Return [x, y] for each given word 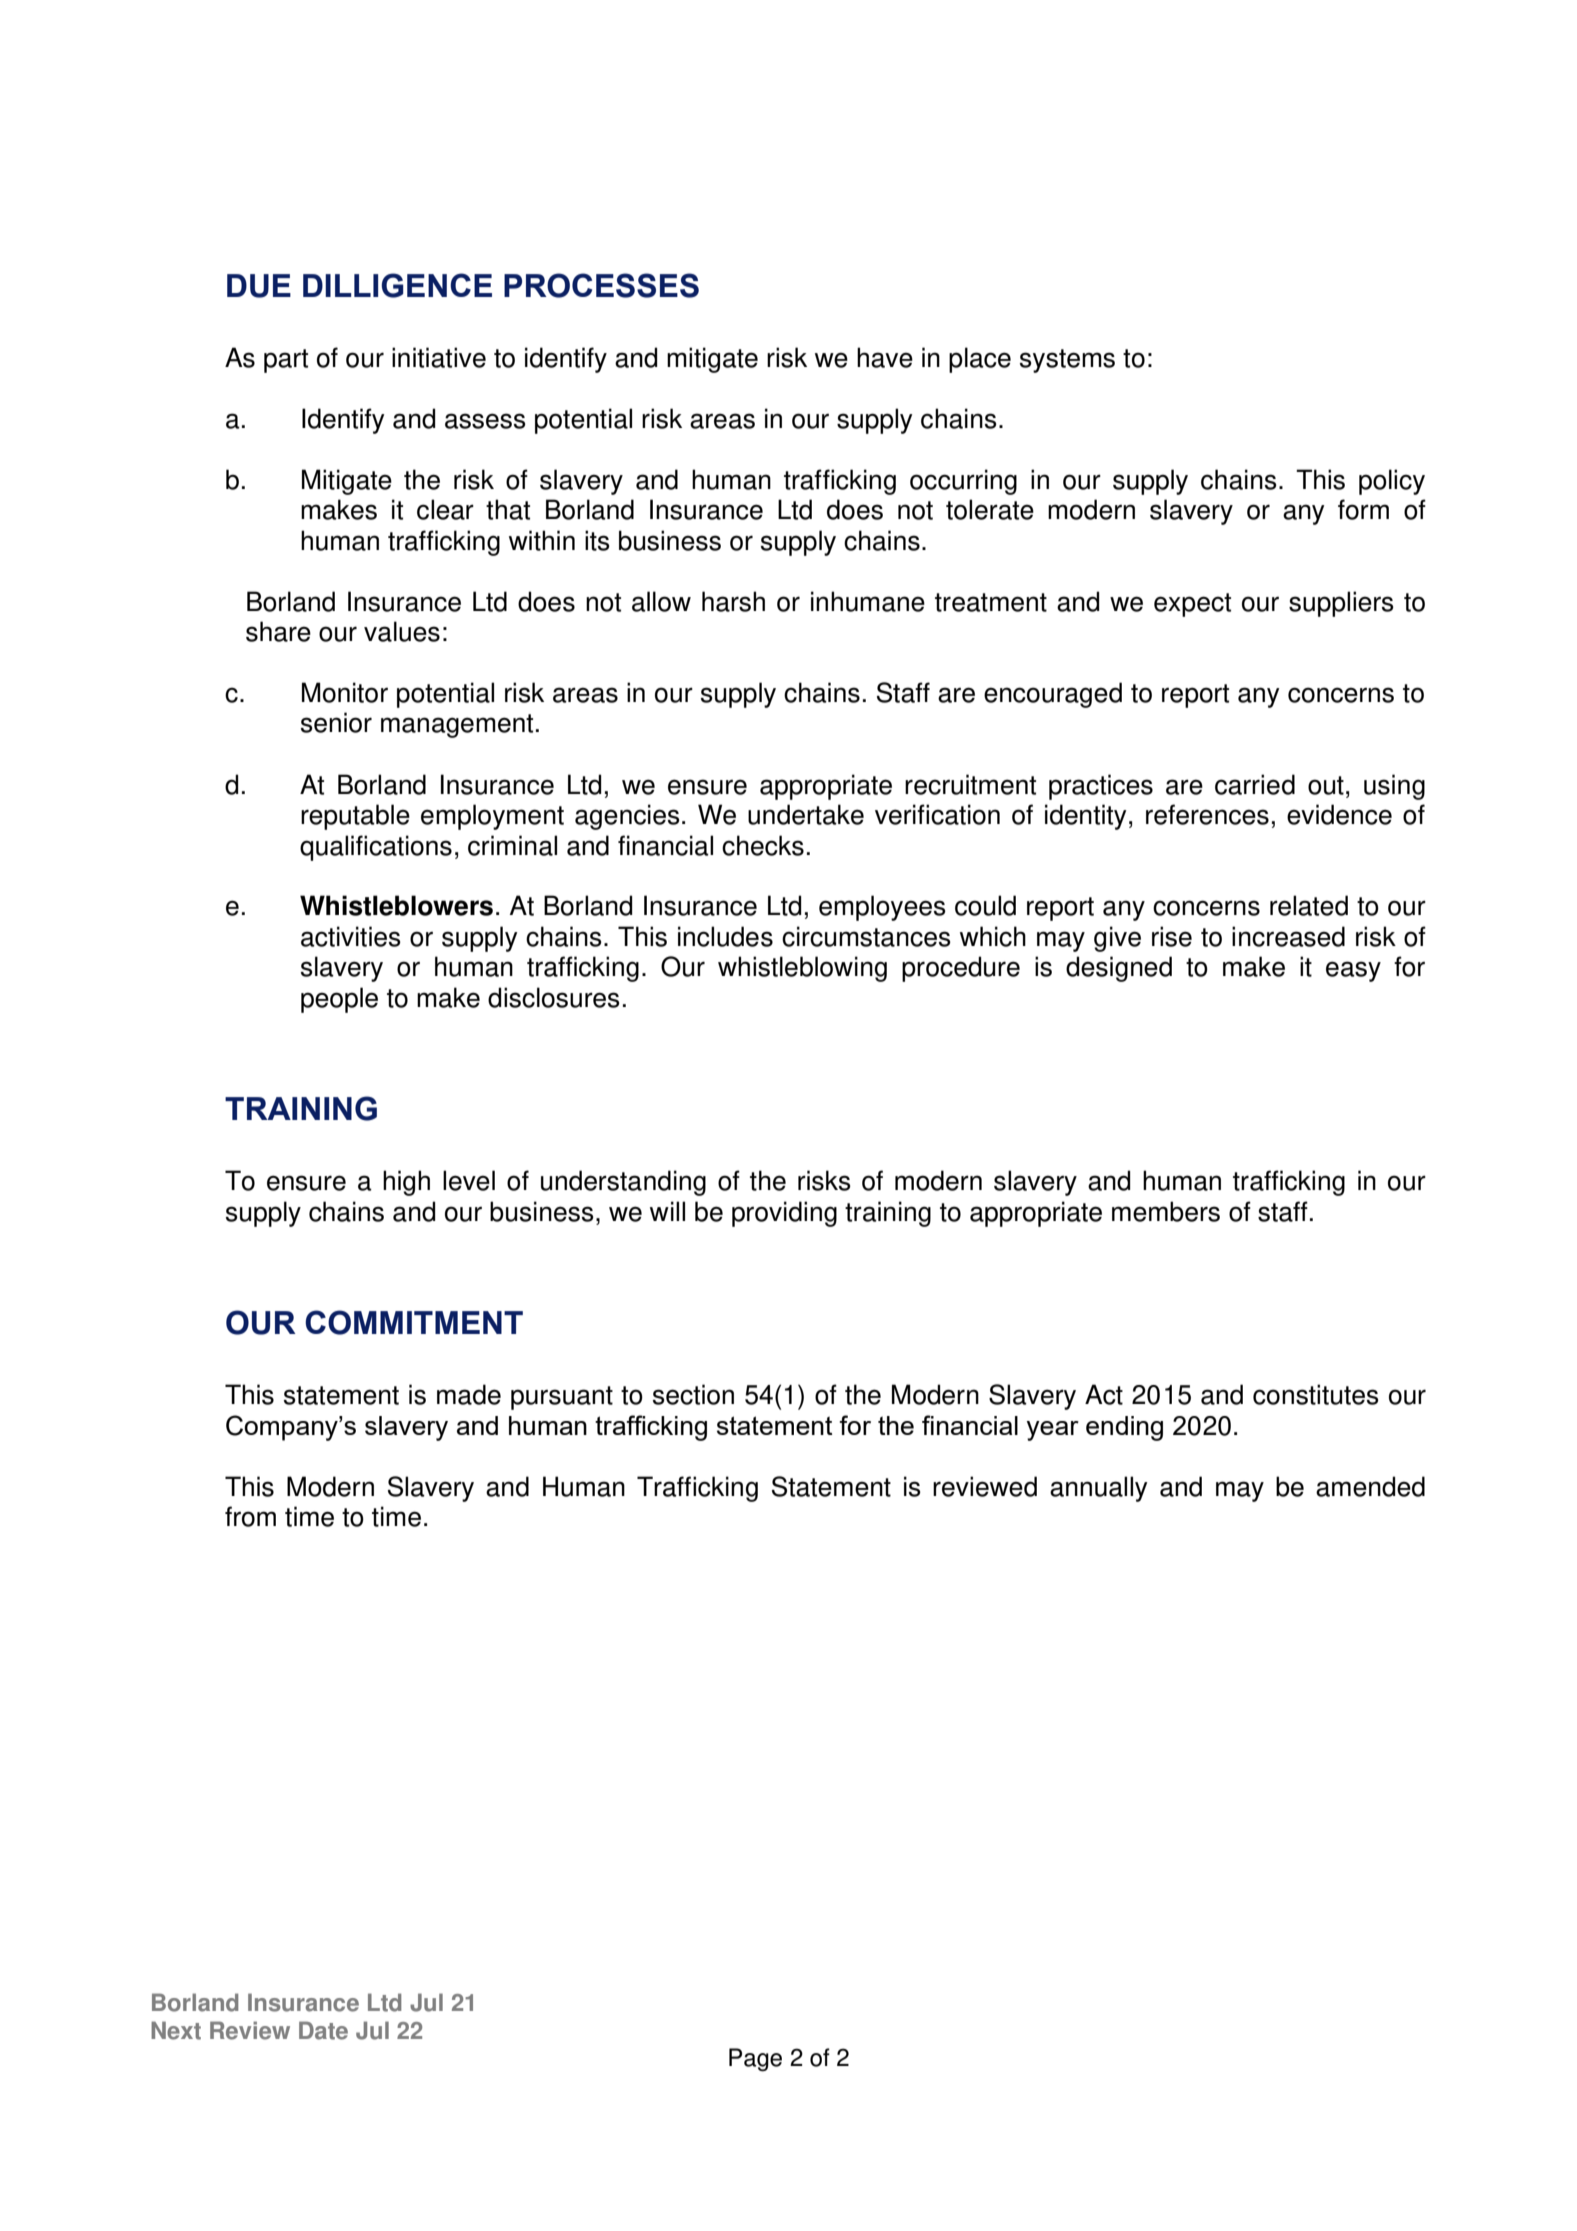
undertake [806, 814]
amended [1370, 1486]
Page [755, 2060]
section [693, 1394]
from [250, 1516]
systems [1067, 361]
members [1166, 1211]
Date [323, 2030]
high [406, 1183]
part [286, 361]
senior [336, 722]
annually [1099, 1489]
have [885, 357]
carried [1255, 784]
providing [784, 1214]
